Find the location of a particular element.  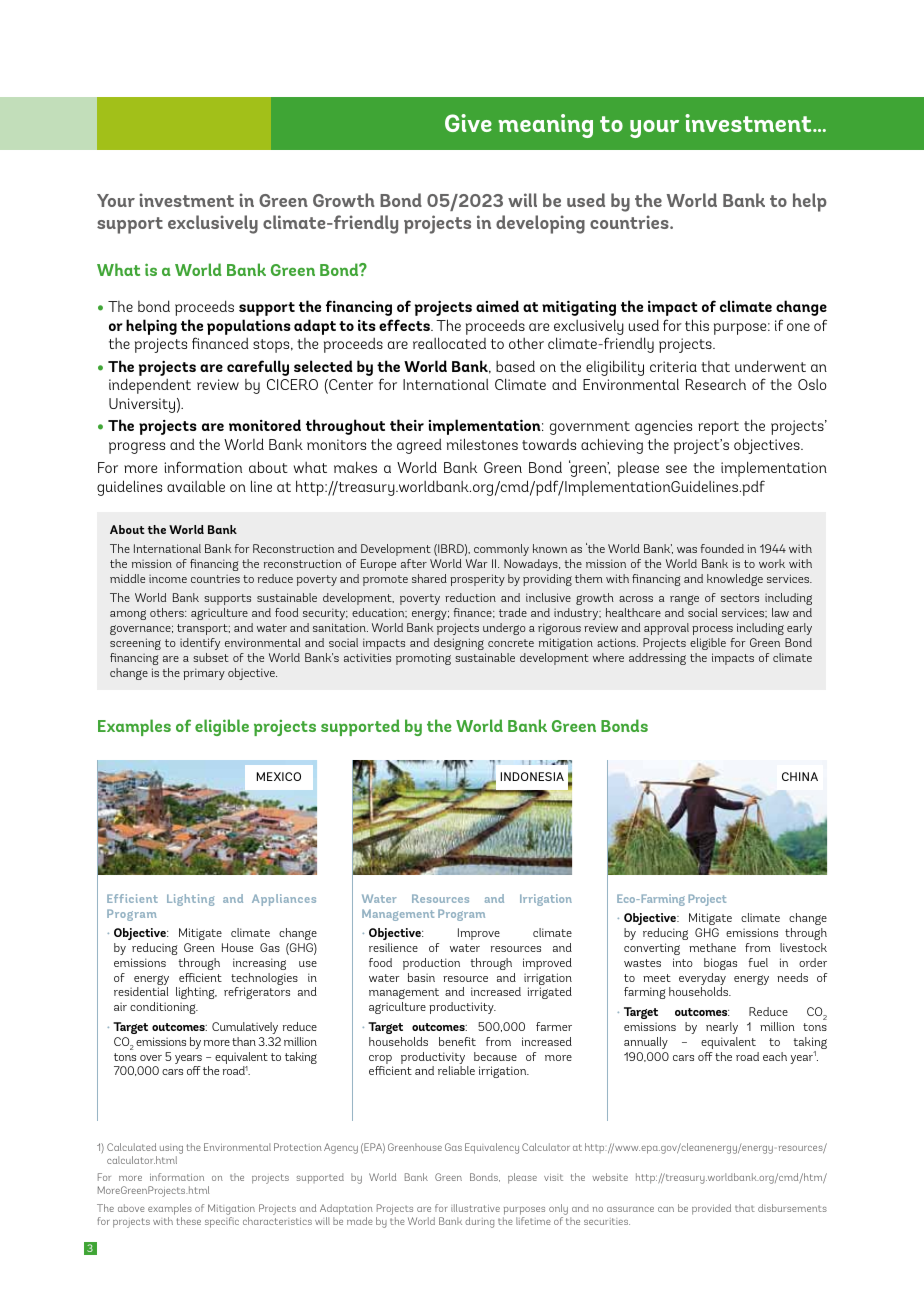

these is located at coordinates (188, 1221).
